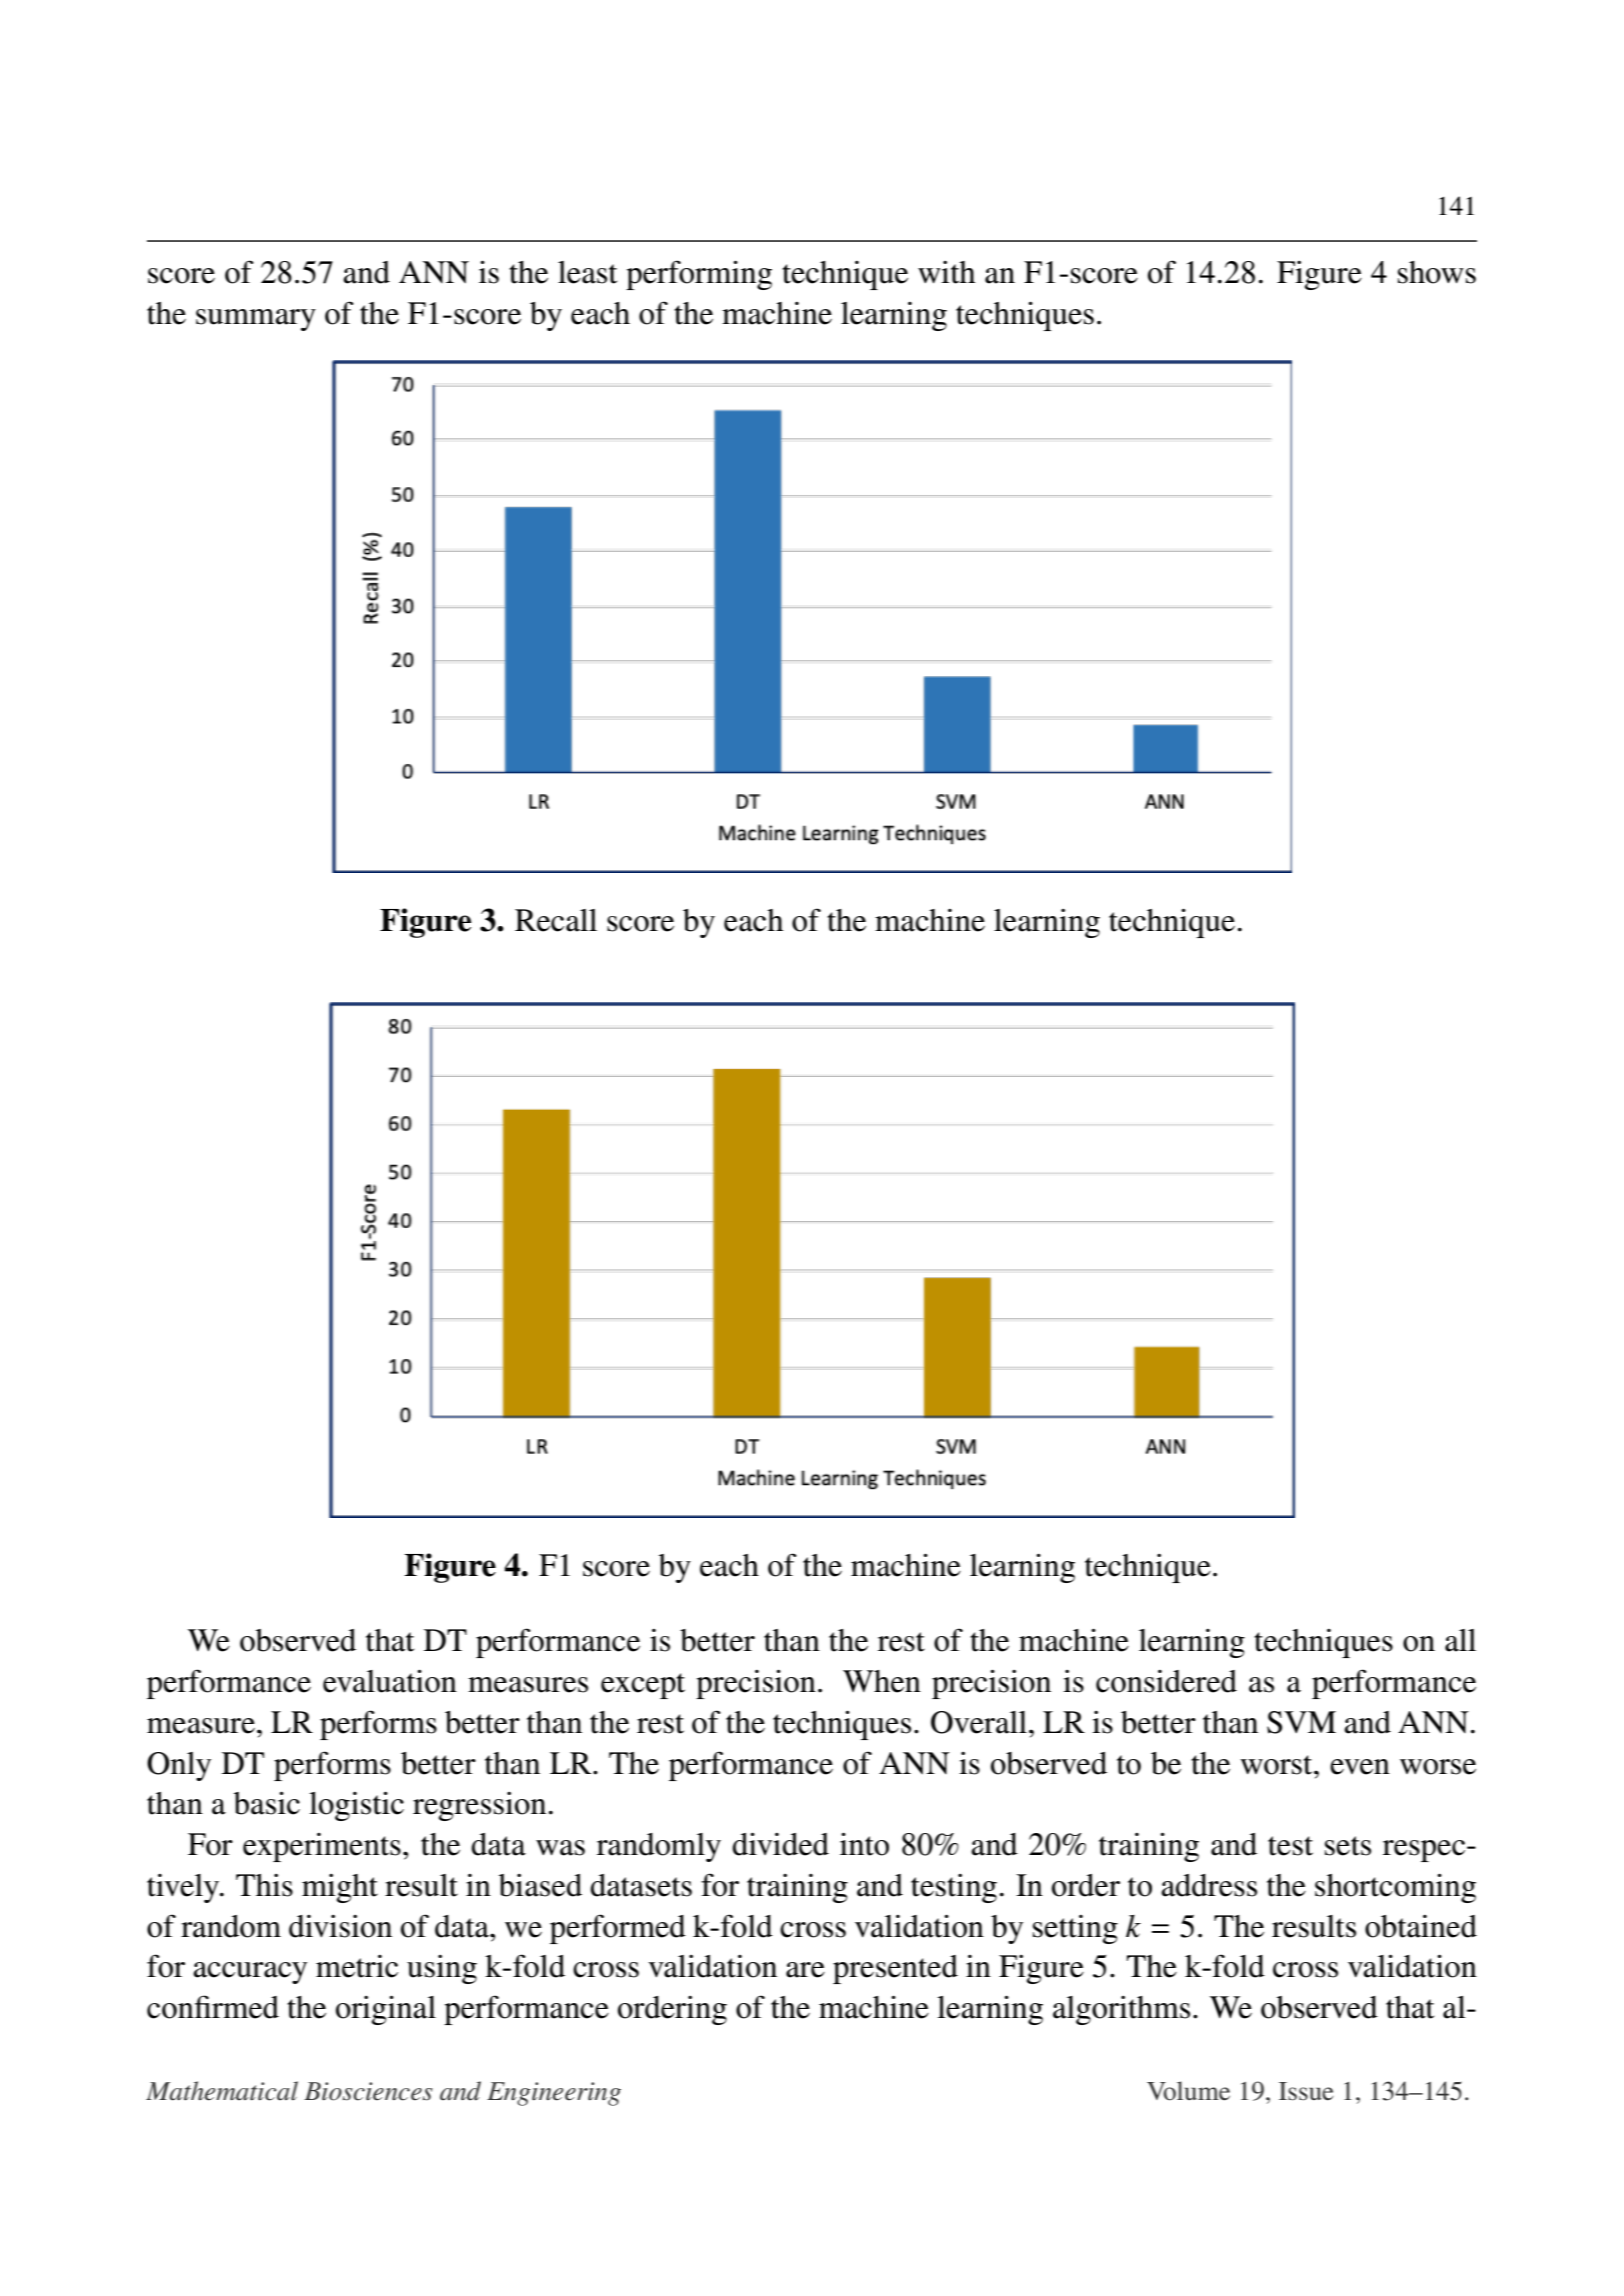 This page has height=2296, width=1624. I want to click on original, so click(386, 2010).
